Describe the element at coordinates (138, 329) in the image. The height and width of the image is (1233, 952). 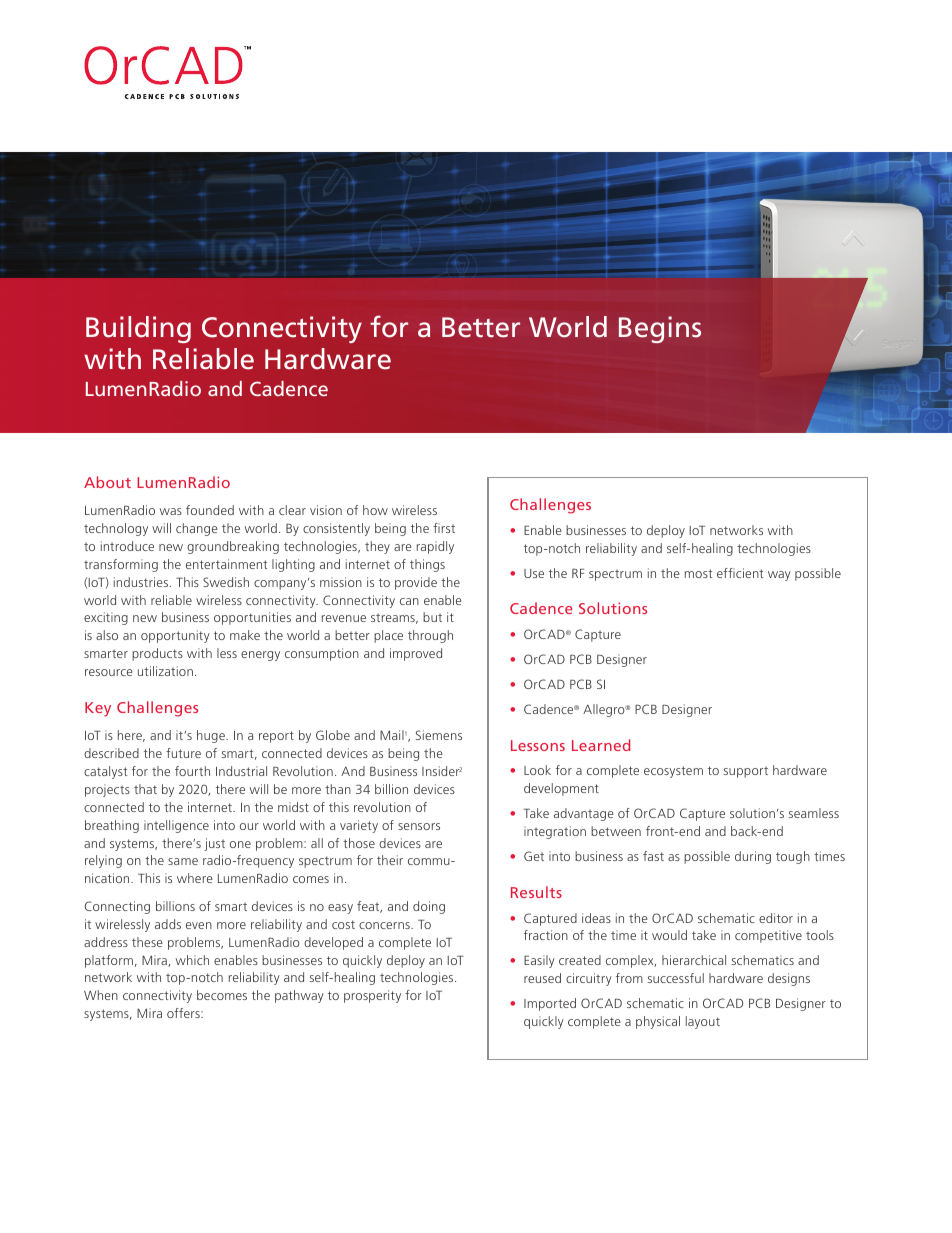
I see `Building` at that location.
